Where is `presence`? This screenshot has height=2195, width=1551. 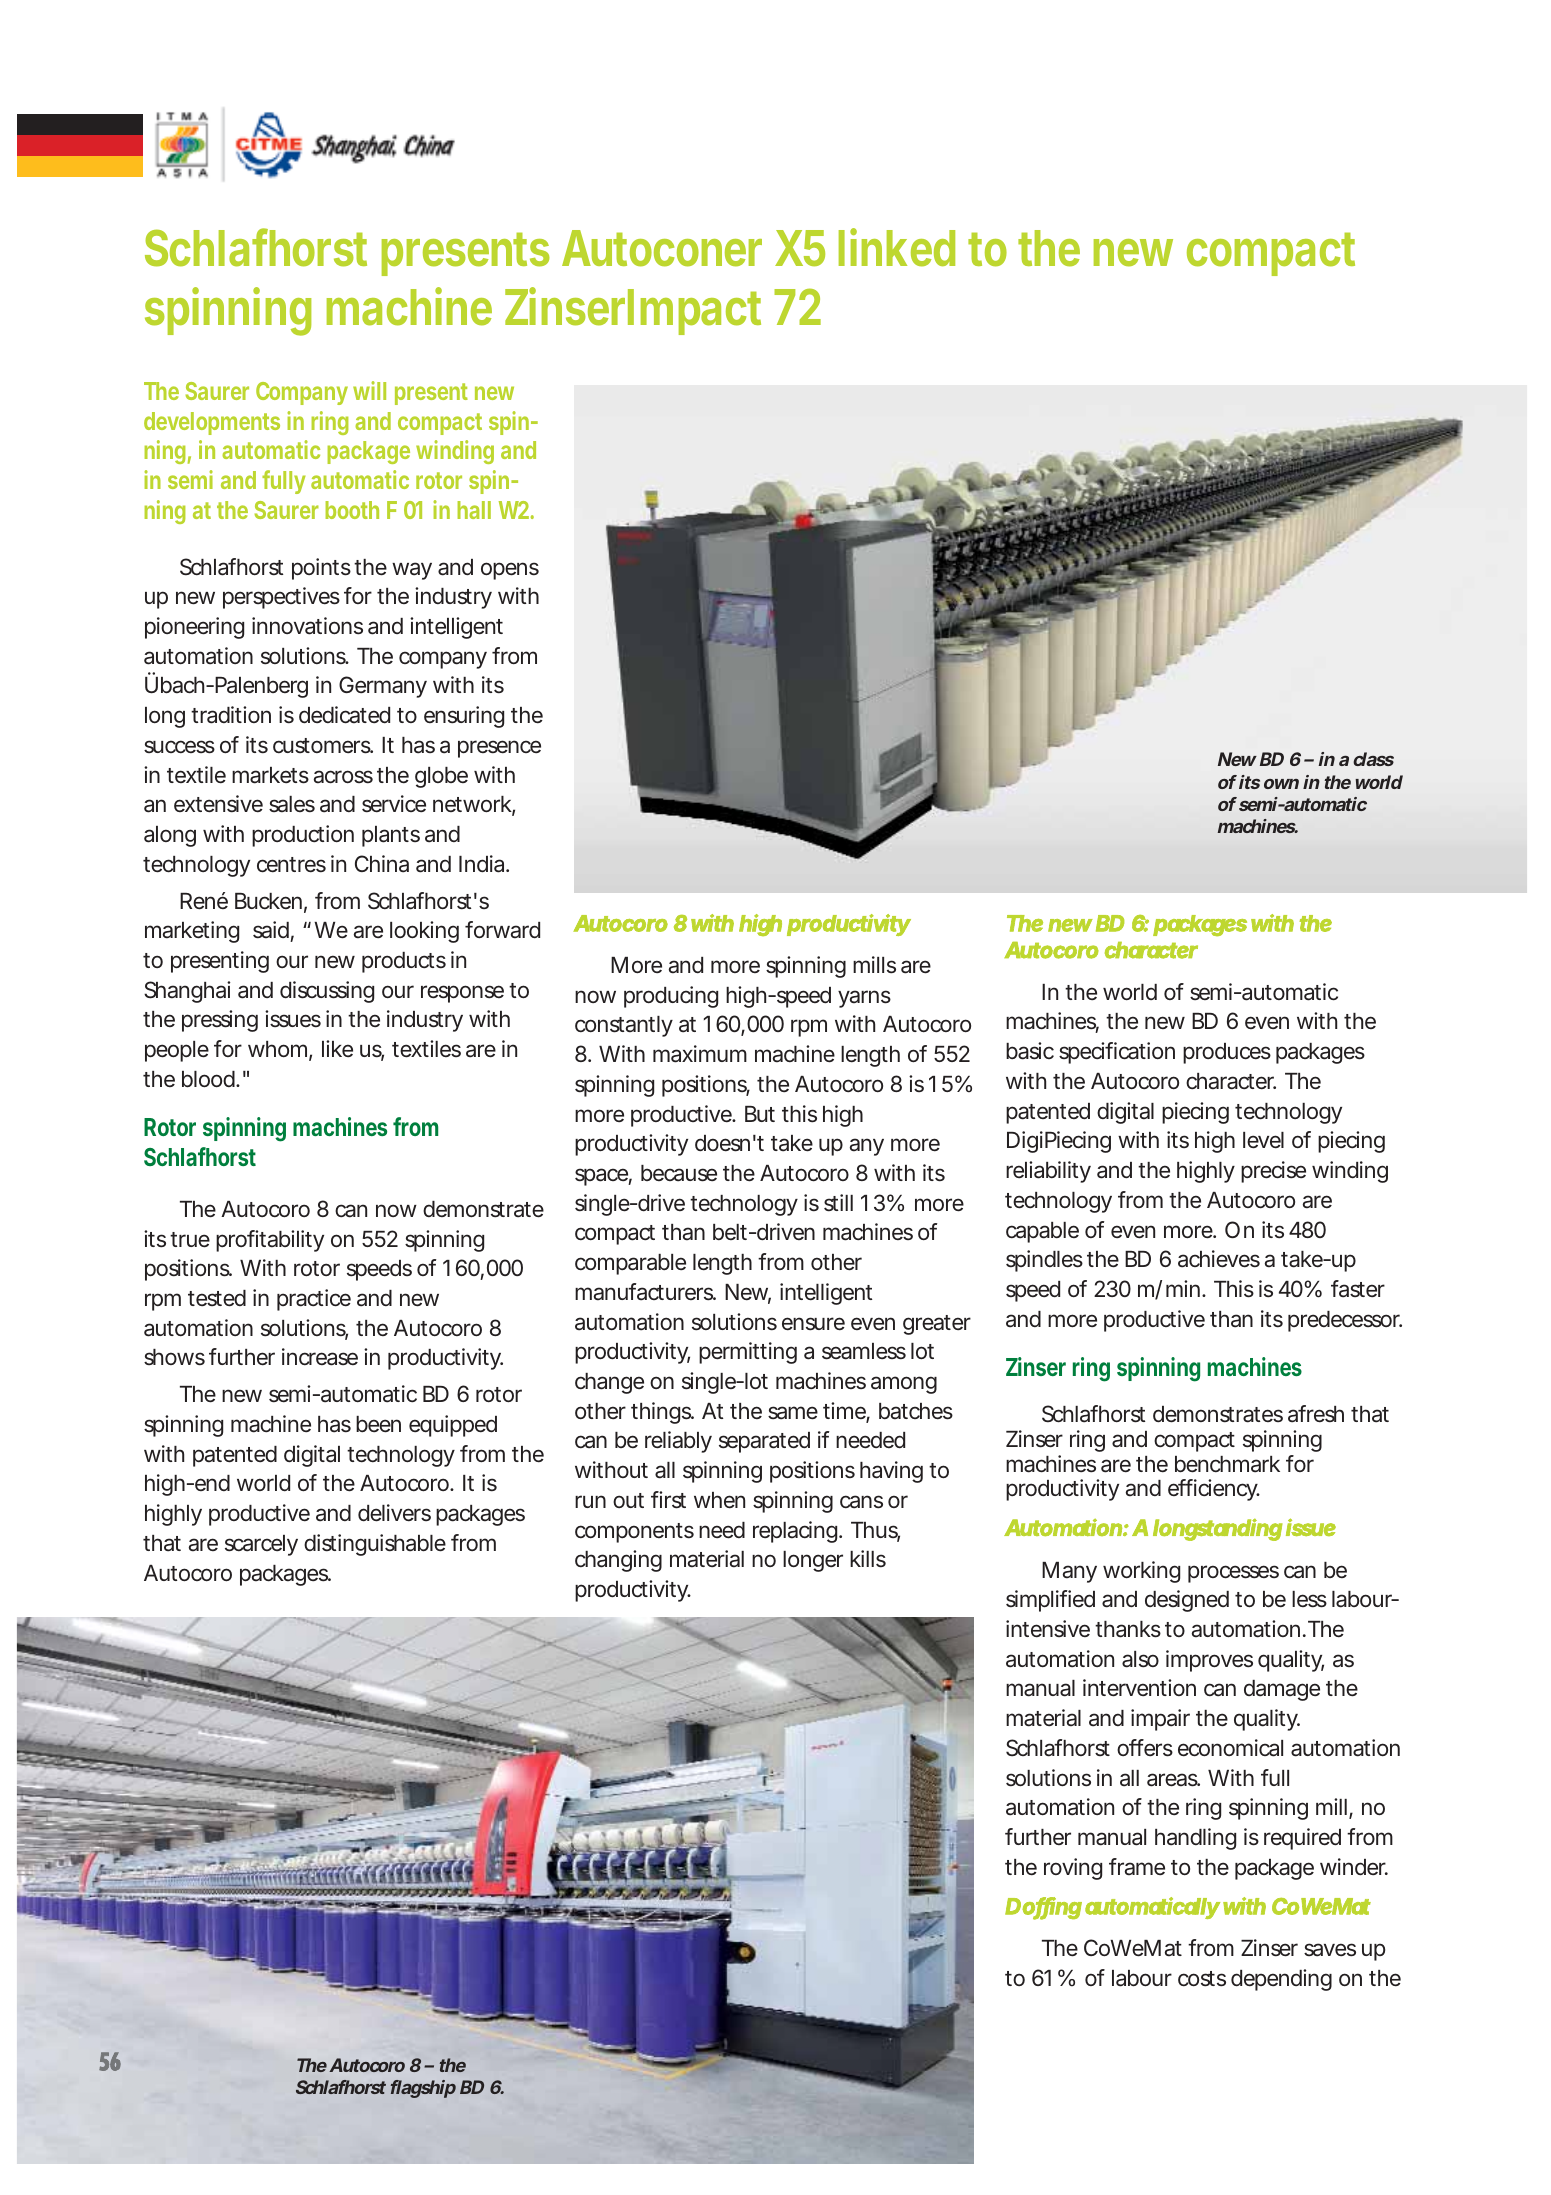
presence is located at coordinates (499, 749).
